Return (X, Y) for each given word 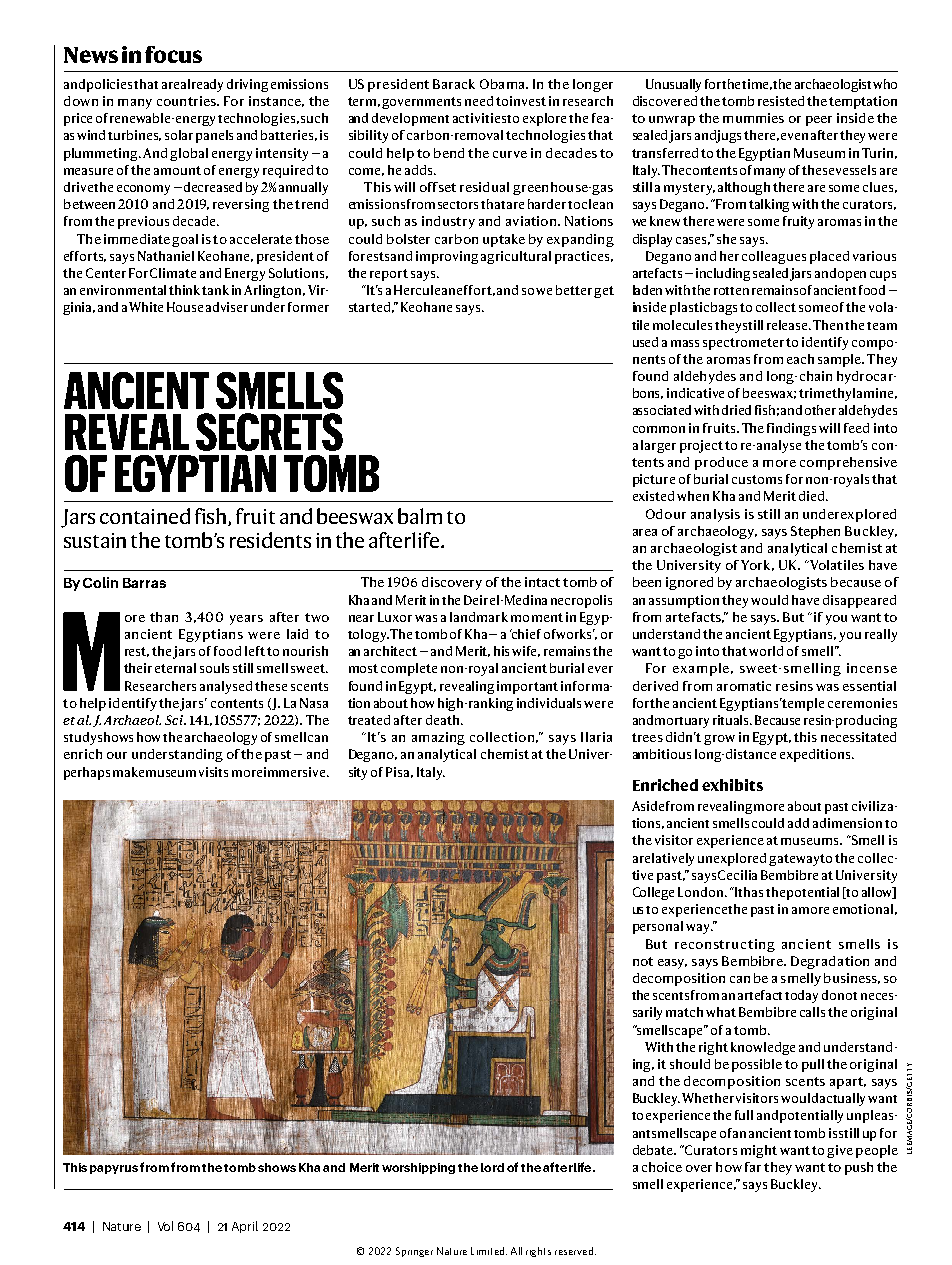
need (479, 101)
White (146, 307)
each (800, 359)
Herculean (424, 290)
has (753, 892)
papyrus (114, 1169)
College (653, 893)
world (766, 651)
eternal (175, 668)
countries (187, 101)
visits (213, 772)
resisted (781, 101)
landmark (479, 617)
